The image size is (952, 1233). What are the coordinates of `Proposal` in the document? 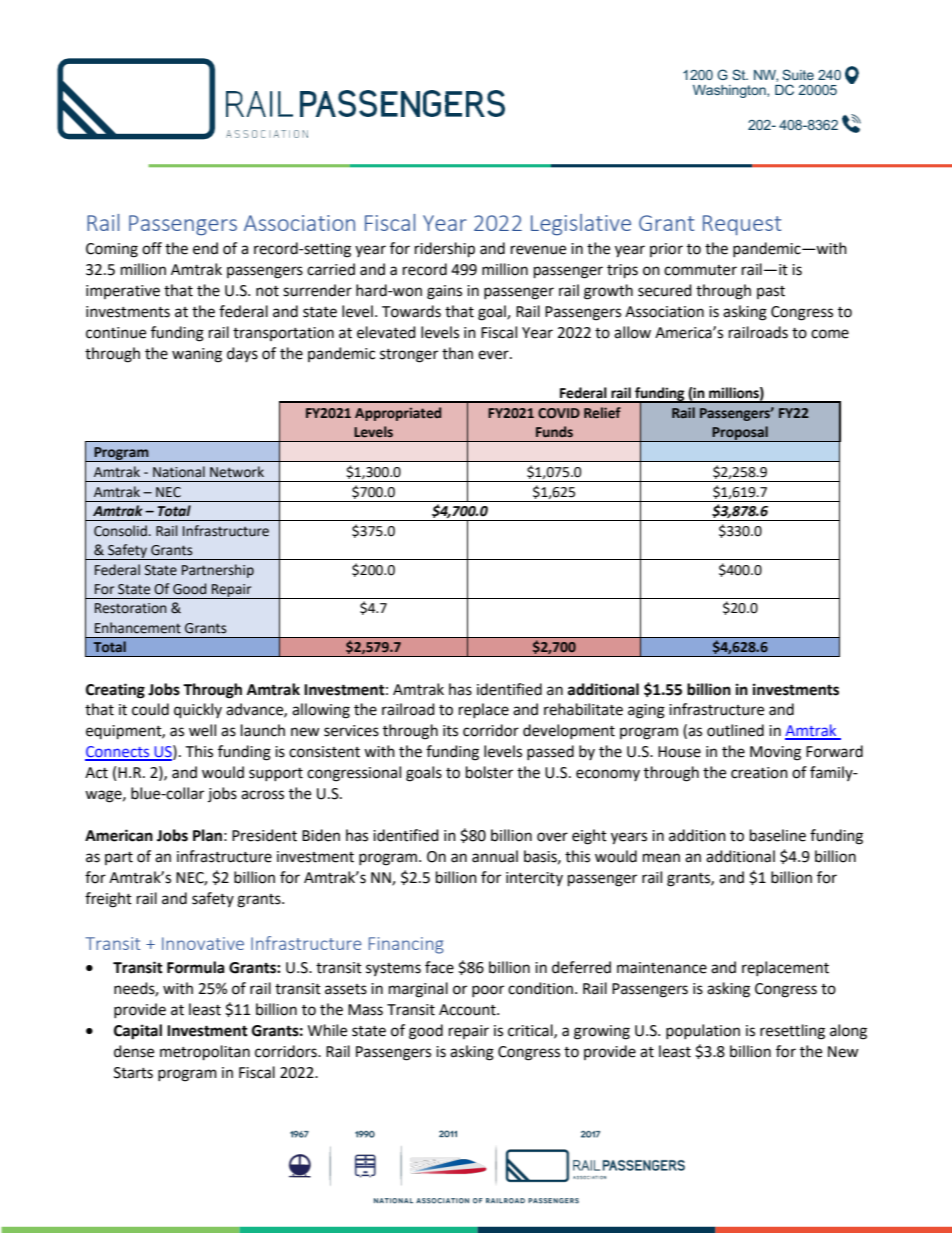 It's located at (740, 434).
